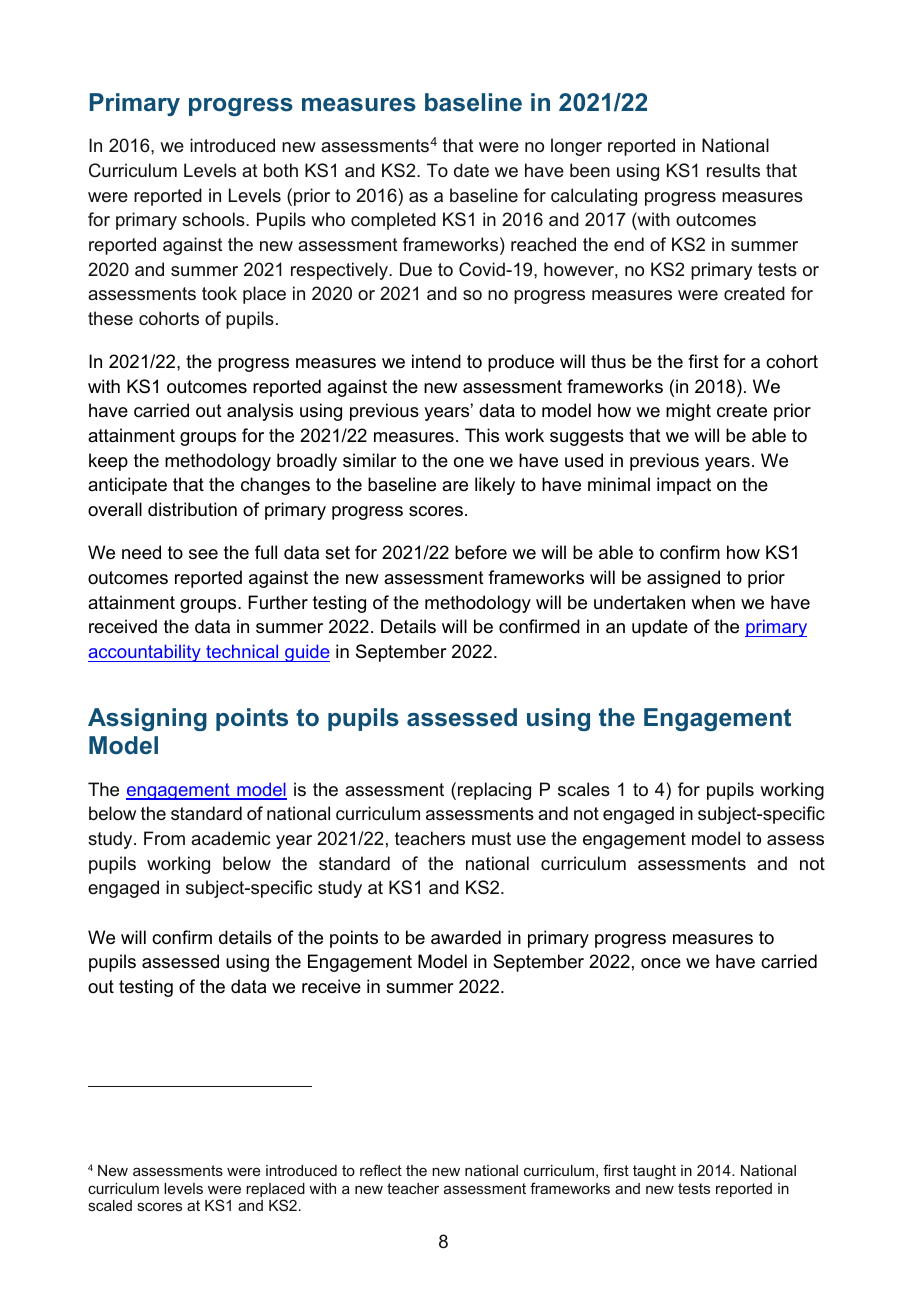 Image resolution: width=924 pixels, height=1308 pixels. Describe the element at coordinates (192, 509) in the screenshot. I see `distribution` at that location.
